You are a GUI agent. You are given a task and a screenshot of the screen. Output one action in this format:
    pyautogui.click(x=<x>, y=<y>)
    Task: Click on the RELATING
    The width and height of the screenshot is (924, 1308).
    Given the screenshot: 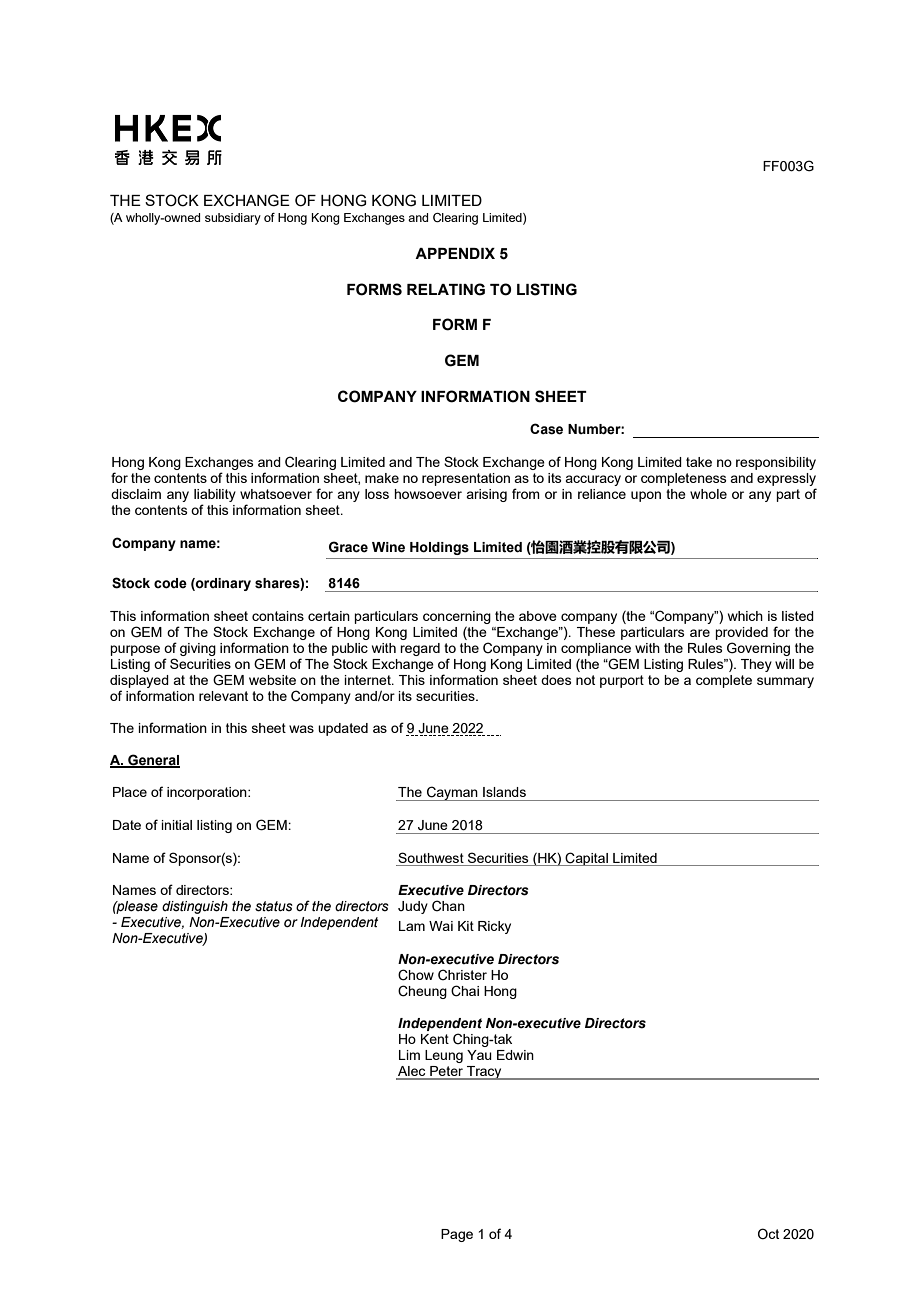 What is the action you would take?
    pyautogui.click(x=446, y=289)
